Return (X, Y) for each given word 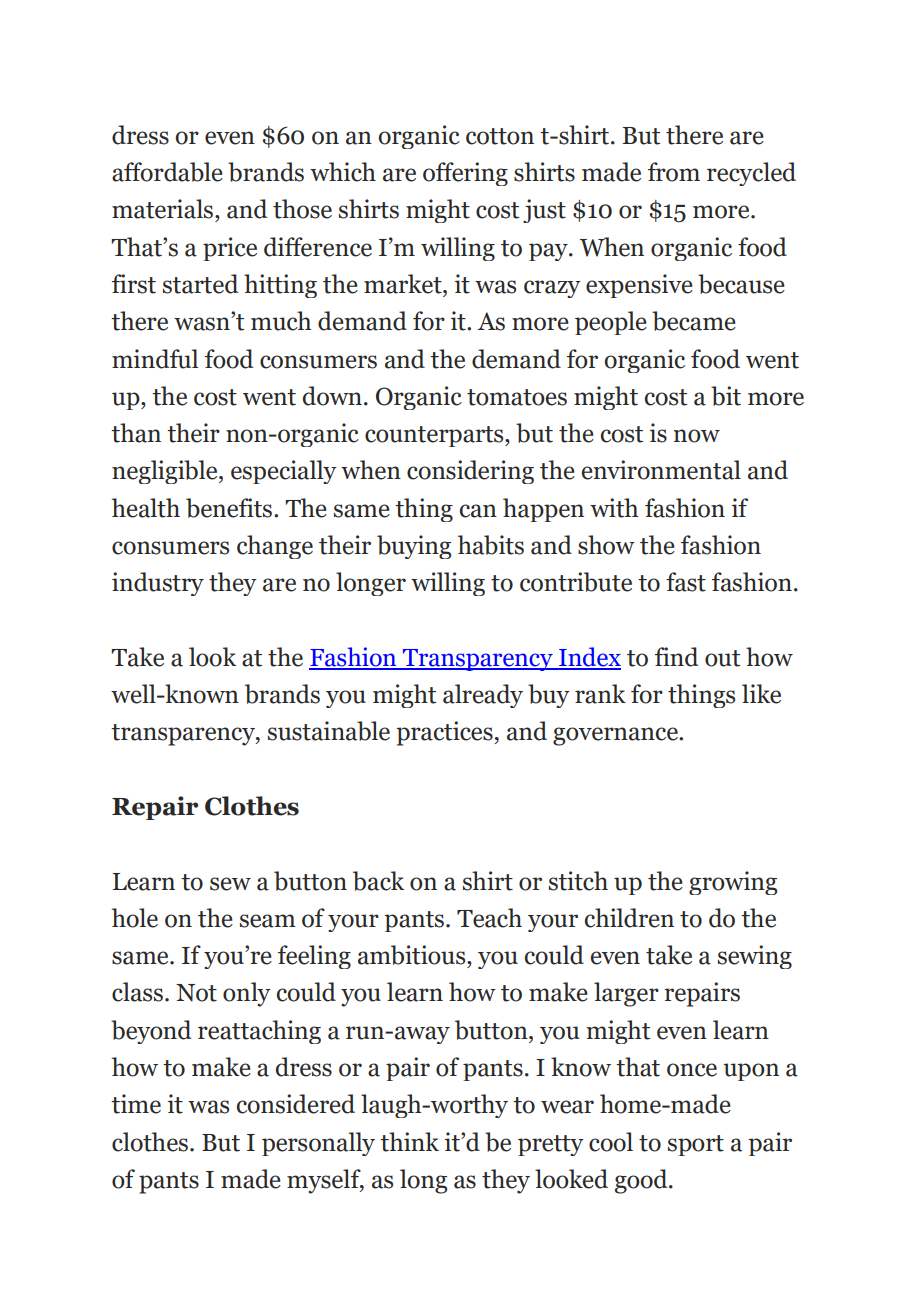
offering (465, 174)
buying (414, 547)
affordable (167, 172)
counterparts (435, 436)
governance (616, 736)
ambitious (413, 955)
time (136, 1104)
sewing (755, 957)
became (694, 321)
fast (686, 582)
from (674, 172)
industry (158, 584)
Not (196, 993)
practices (445, 733)
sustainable (329, 731)
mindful (155, 359)
